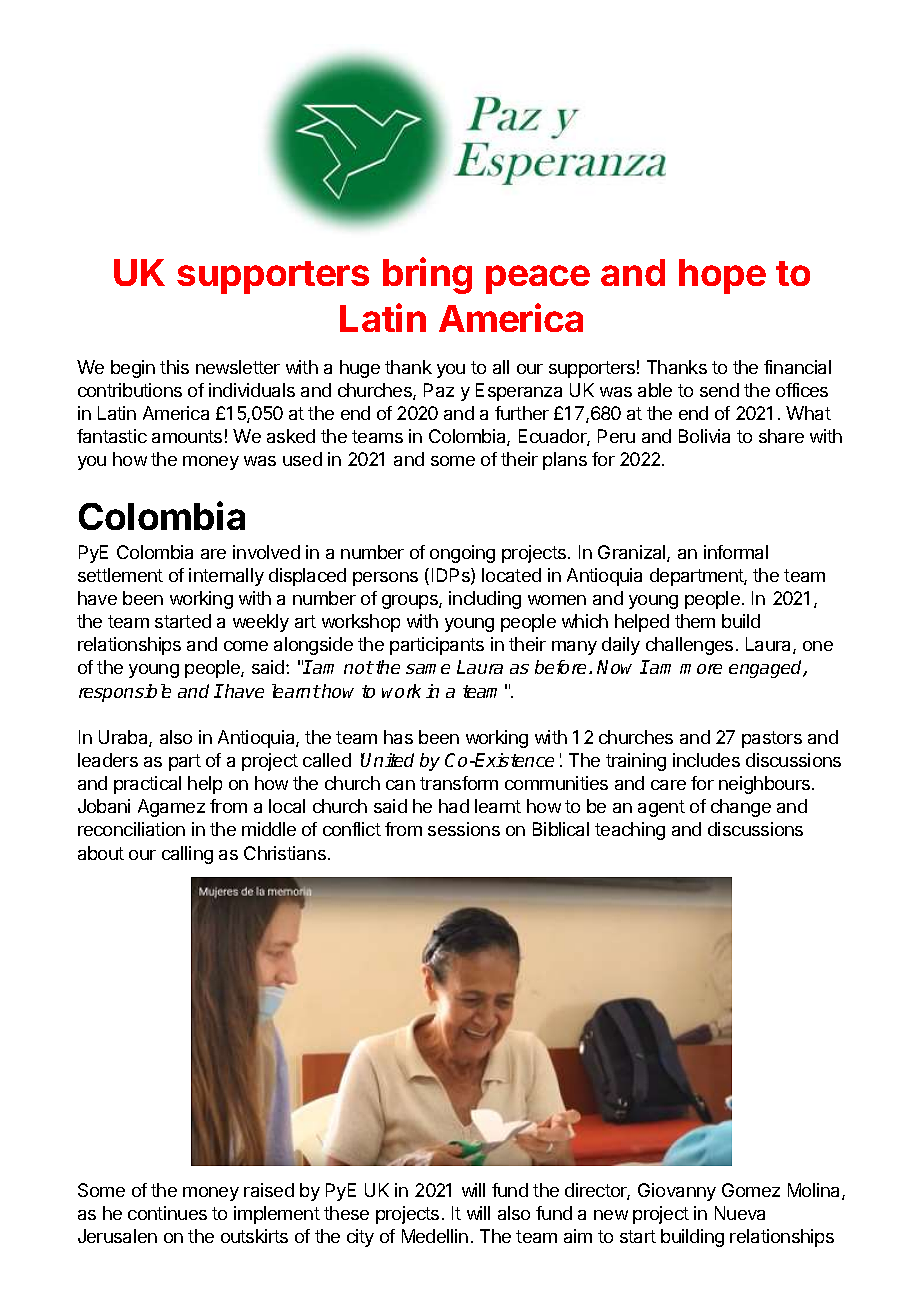 Image resolution: width=924 pixels, height=1308 pixels. Describe the element at coordinates (167, 1213) in the screenshot. I see `continues` at that location.
